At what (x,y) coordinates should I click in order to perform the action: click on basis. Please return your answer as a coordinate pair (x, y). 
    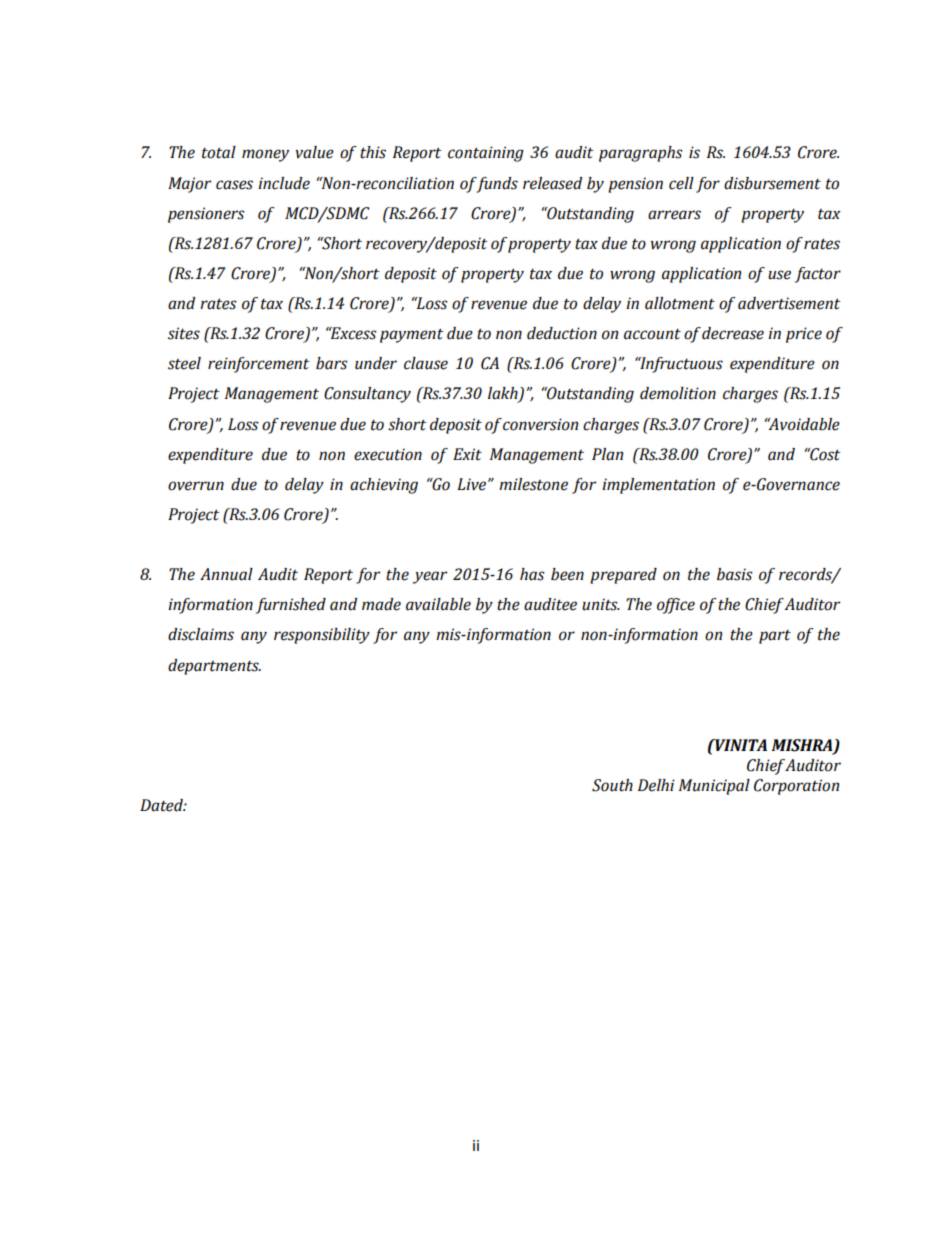
    Looking at the image, I should click on (735, 574).
